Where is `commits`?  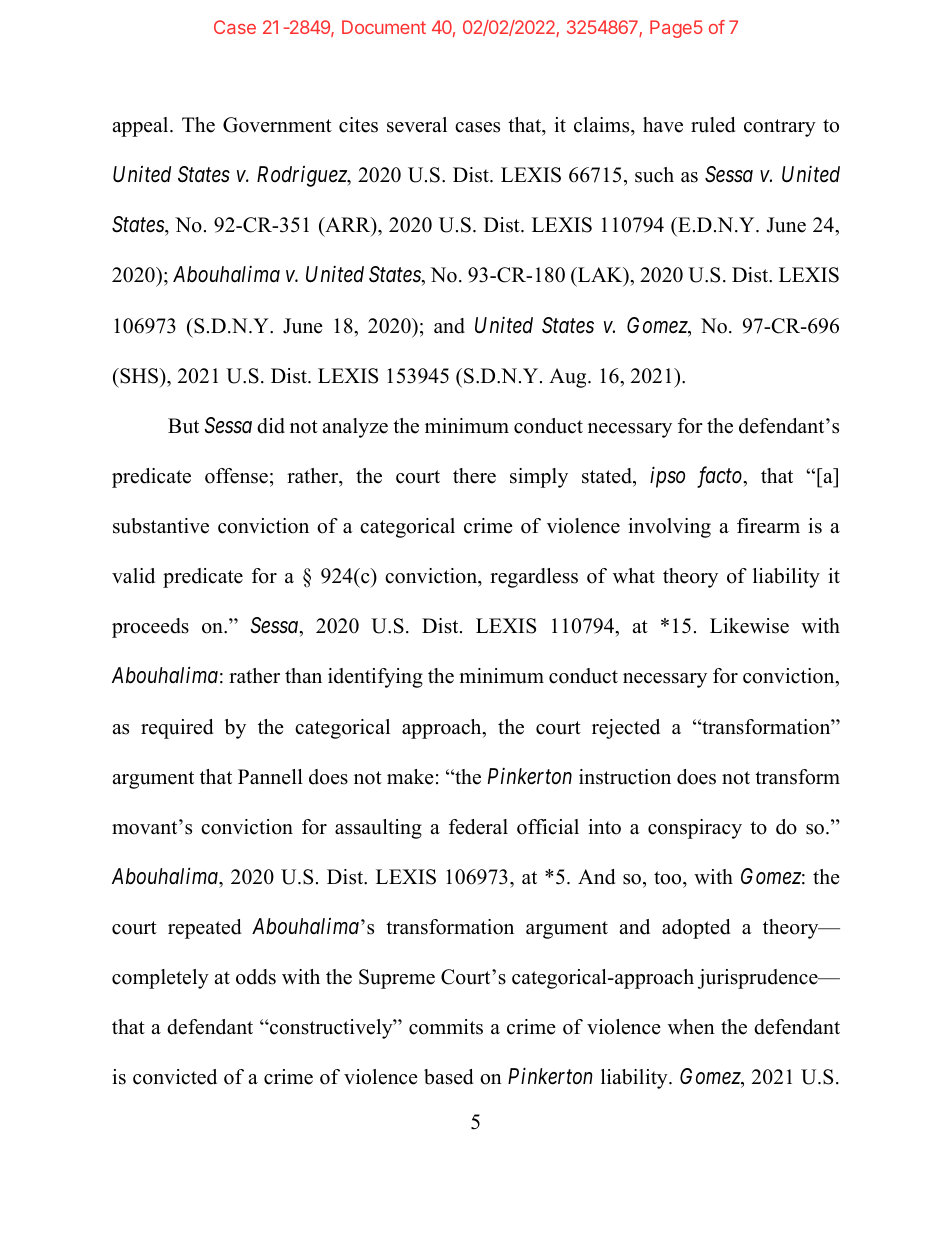 commits is located at coordinates (446, 1027).
